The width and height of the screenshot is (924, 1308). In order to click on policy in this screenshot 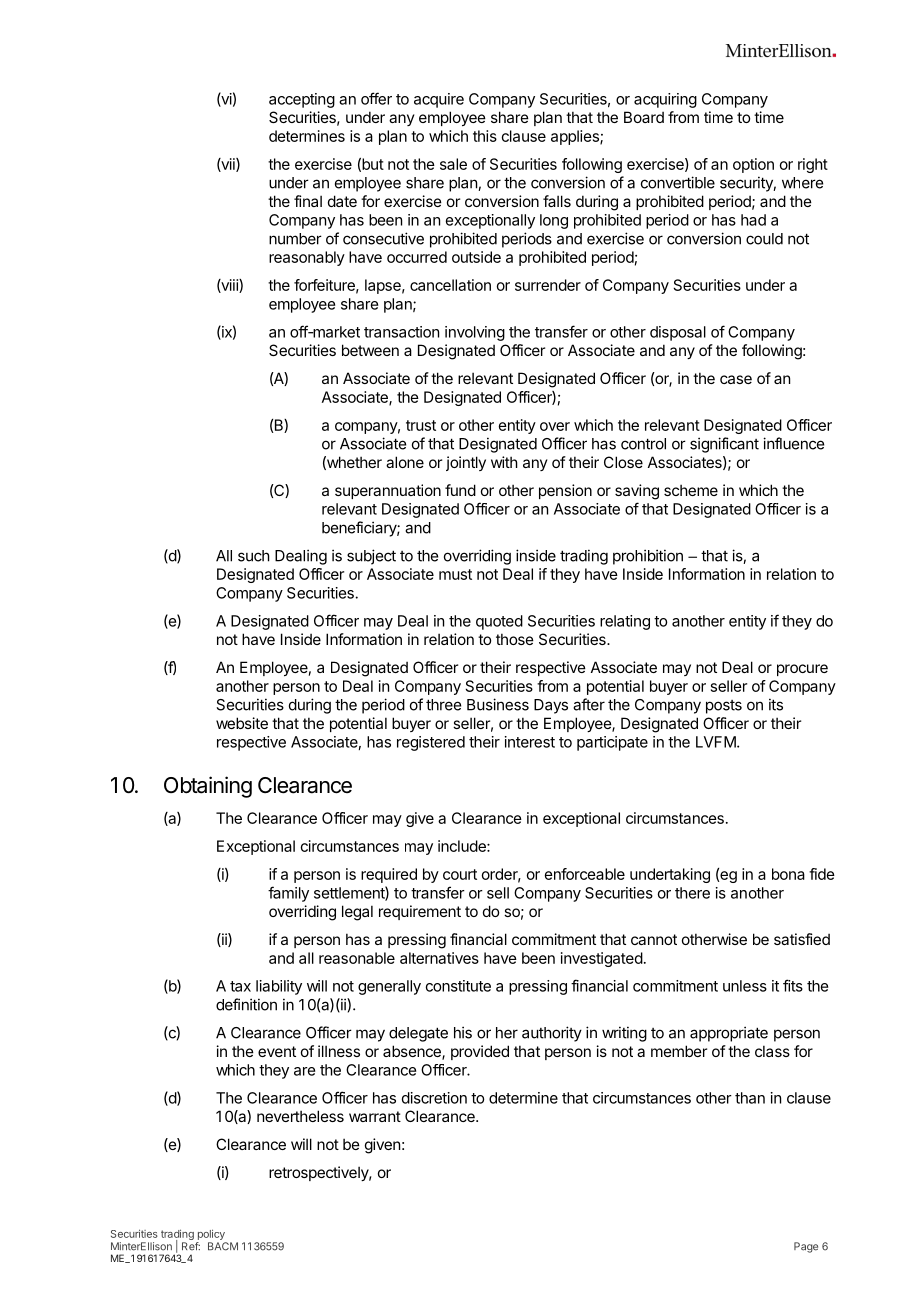, I will do `click(211, 1234)`.
